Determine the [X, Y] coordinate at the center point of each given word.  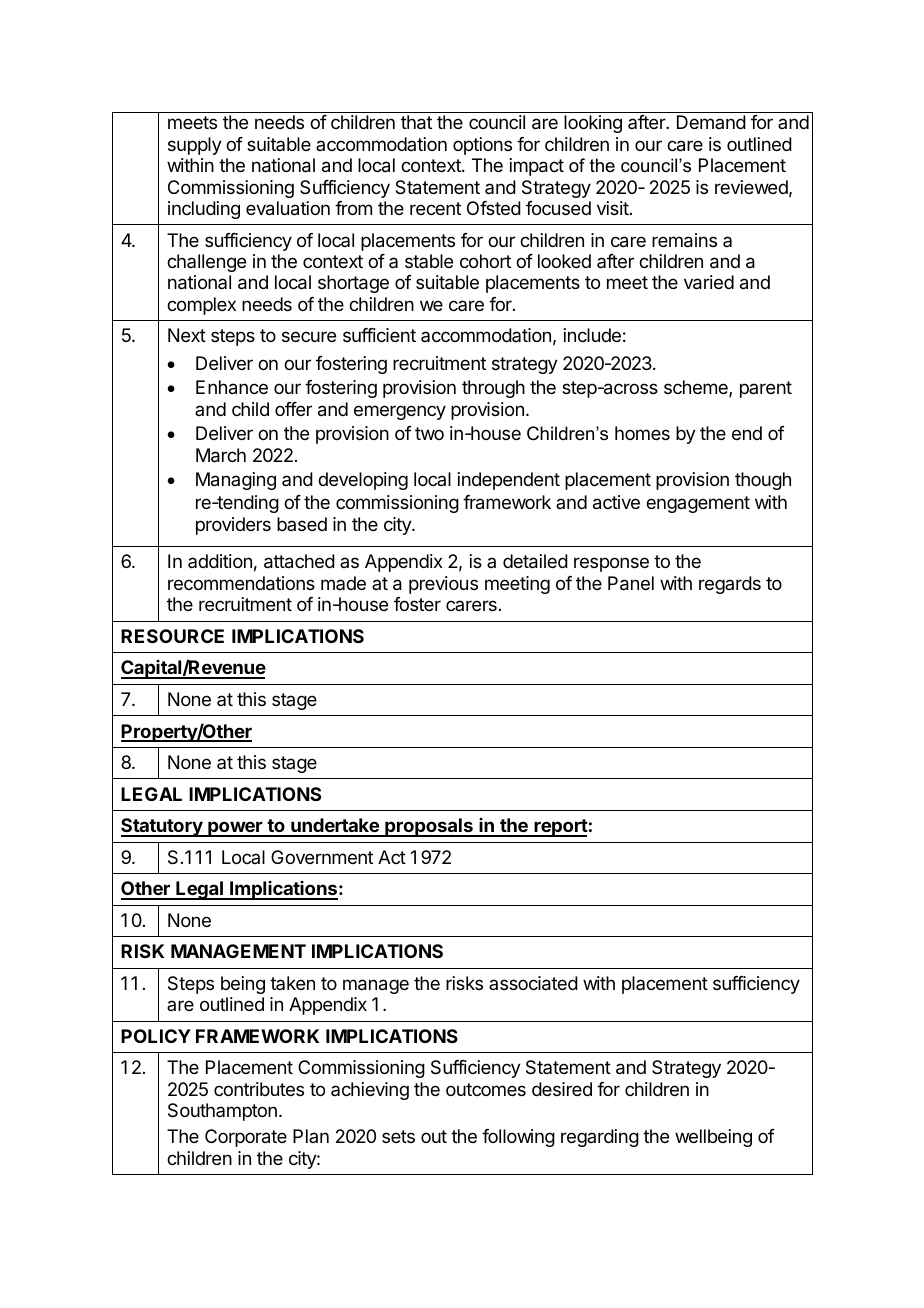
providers [233, 526]
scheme [697, 388]
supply [195, 146]
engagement [698, 504]
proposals [429, 827]
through [493, 389]
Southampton [222, 1112]
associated [533, 983]
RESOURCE [172, 636]
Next [187, 335]
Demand [711, 122]
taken [292, 983]
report [560, 828]
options [482, 146]
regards [730, 585]
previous [443, 585]
